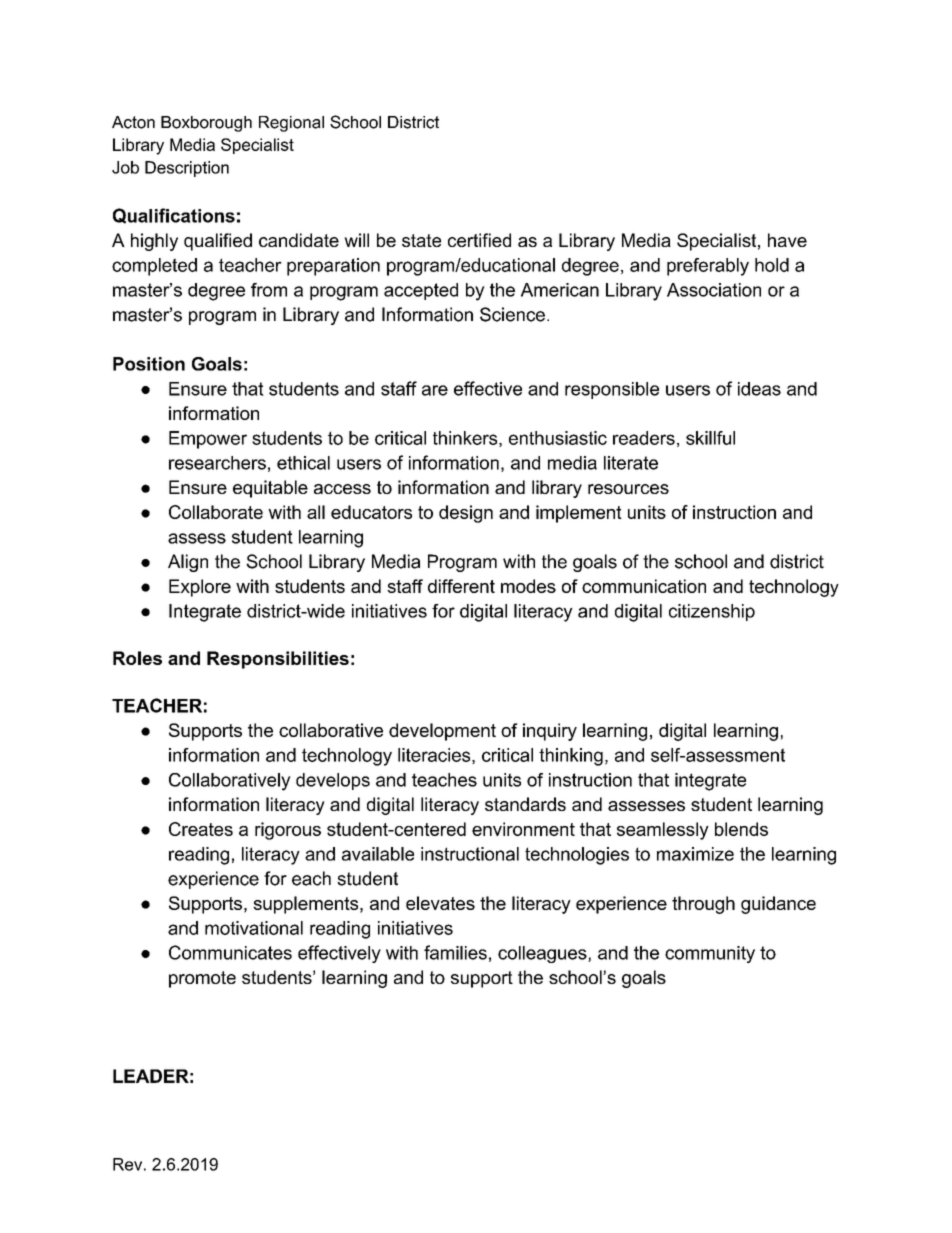 This document has width=952, height=1233. I want to click on Align, so click(188, 563).
